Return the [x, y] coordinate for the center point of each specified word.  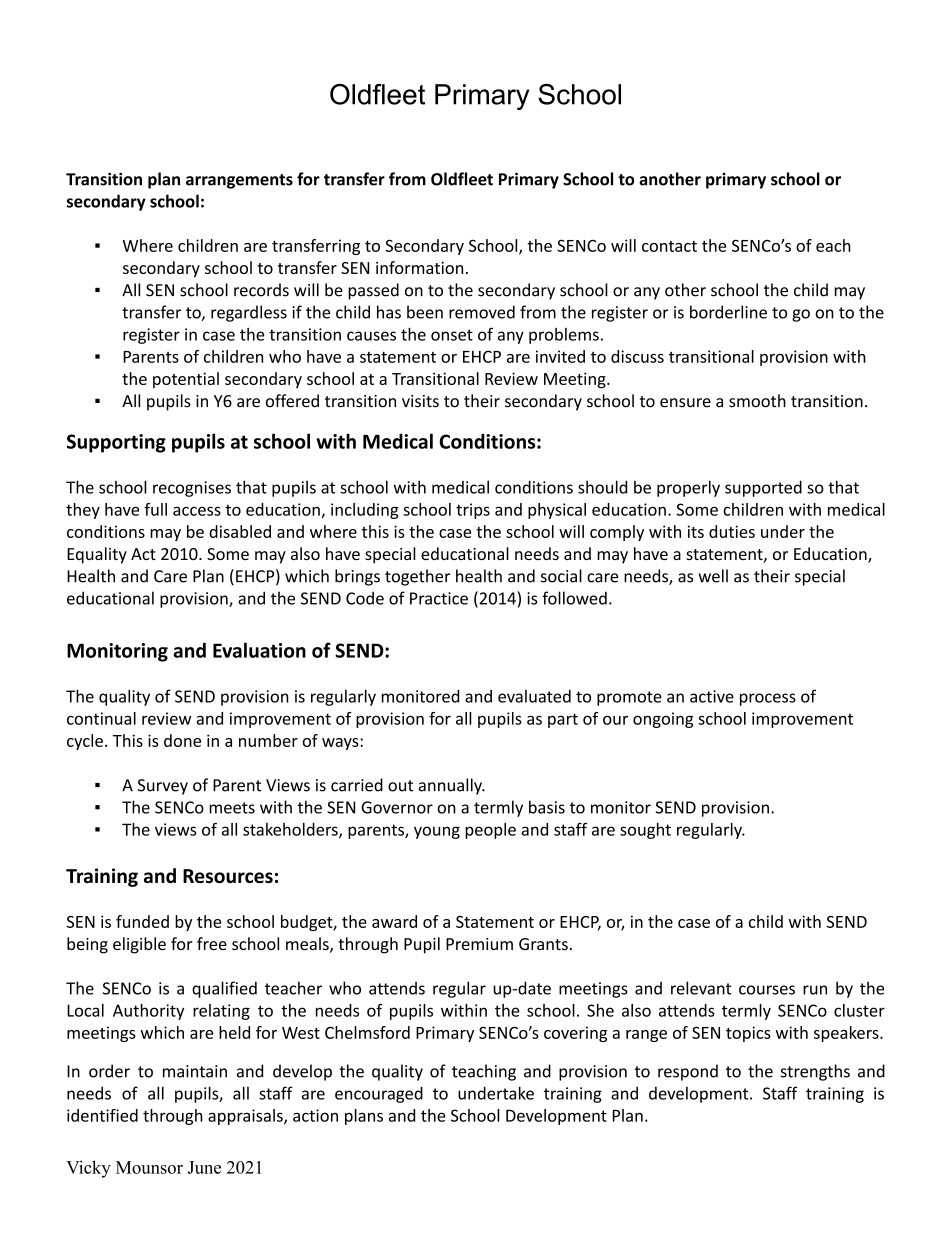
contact [669, 246]
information [419, 267]
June [204, 1167]
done [182, 740]
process [768, 699]
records [261, 290]
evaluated [534, 696]
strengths [815, 1072]
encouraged [379, 1094]
